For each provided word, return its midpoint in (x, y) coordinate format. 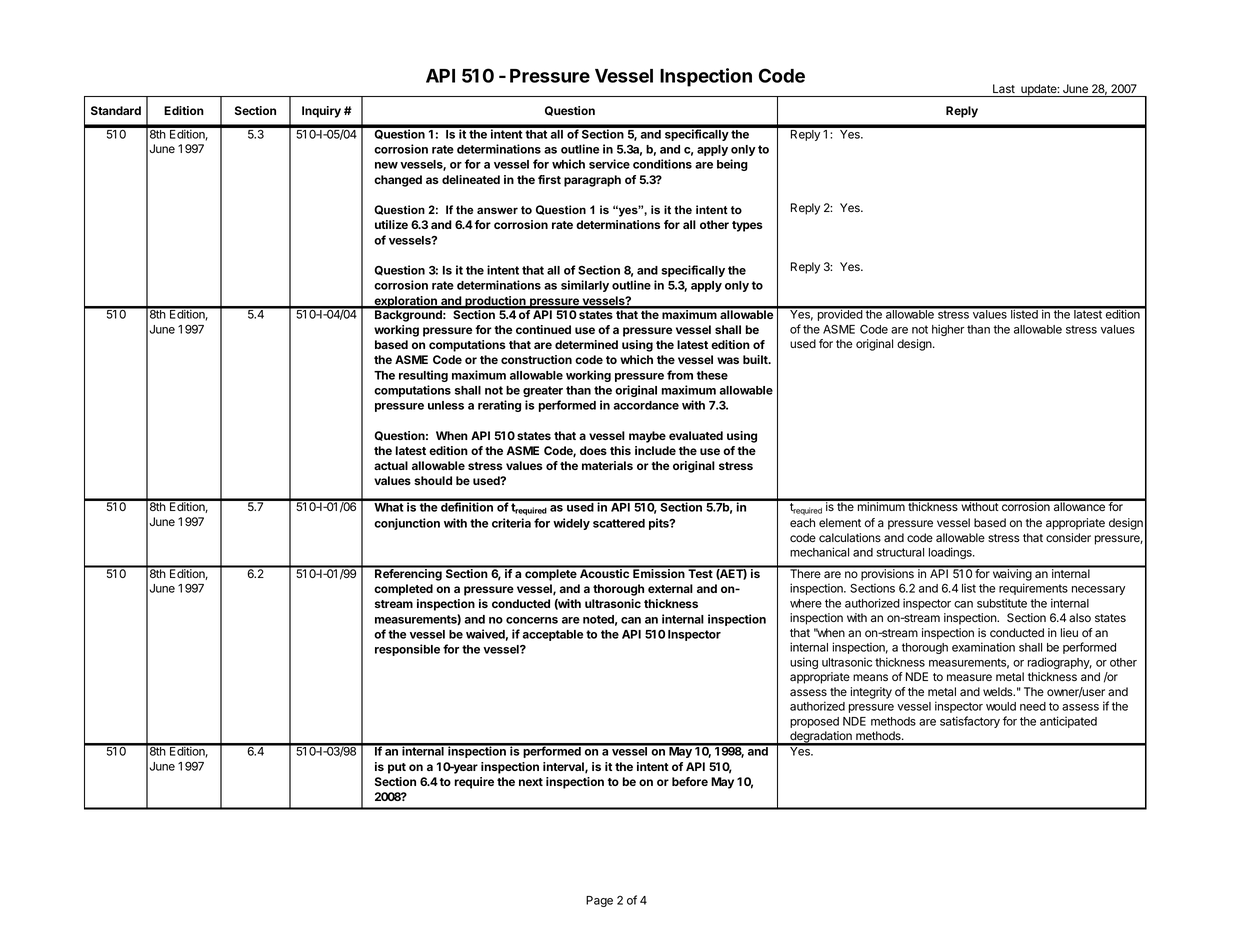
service (609, 164)
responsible (407, 650)
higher (948, 330)
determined (586, 344)
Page (599, 901)
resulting (423, 376)
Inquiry (321, 112)
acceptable (552, 635)
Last (1004, 88)
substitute (1002, 603)
